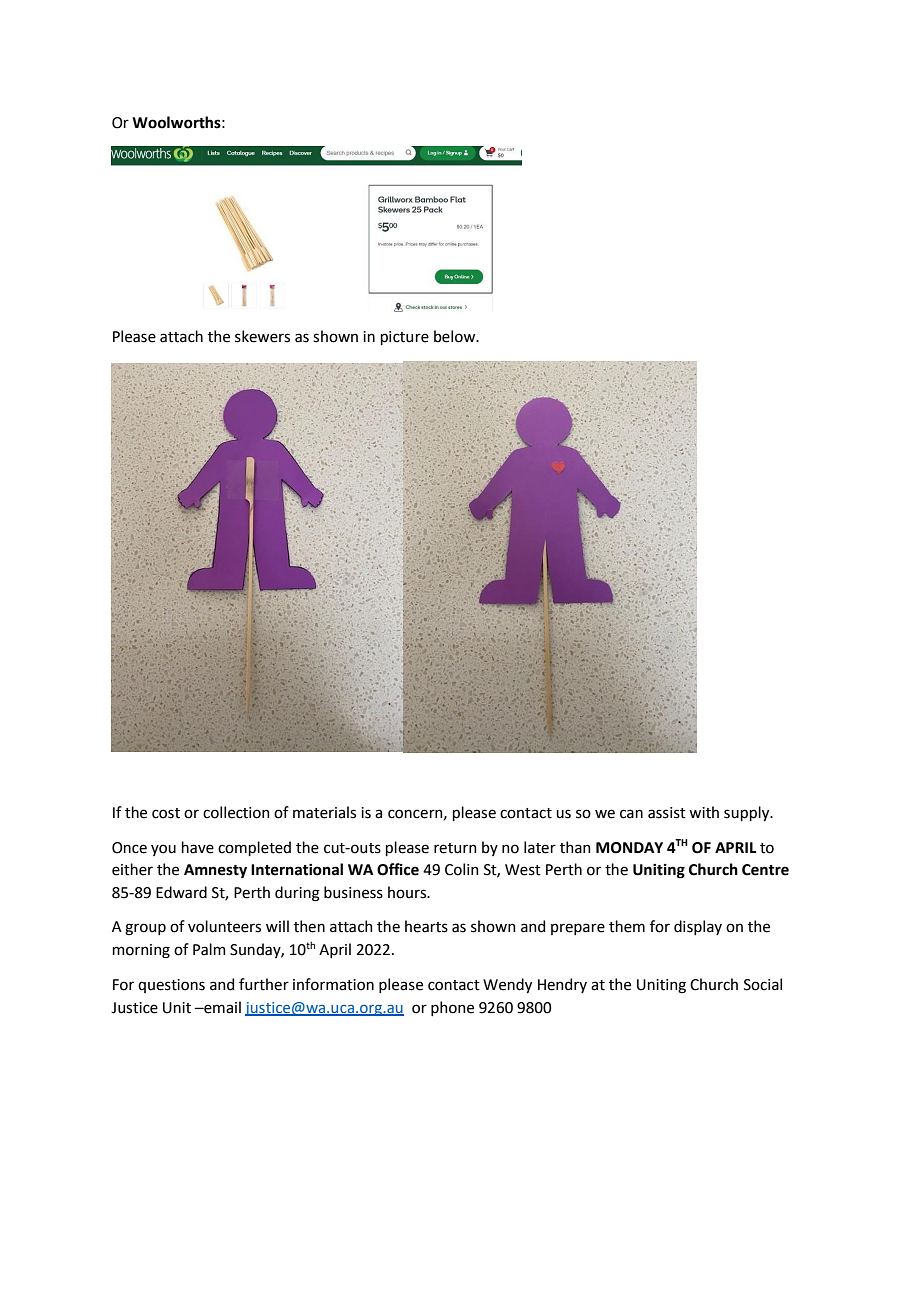  Describe the element at coordinates (455, 848) in the screenshot. I see `return` at that location.
